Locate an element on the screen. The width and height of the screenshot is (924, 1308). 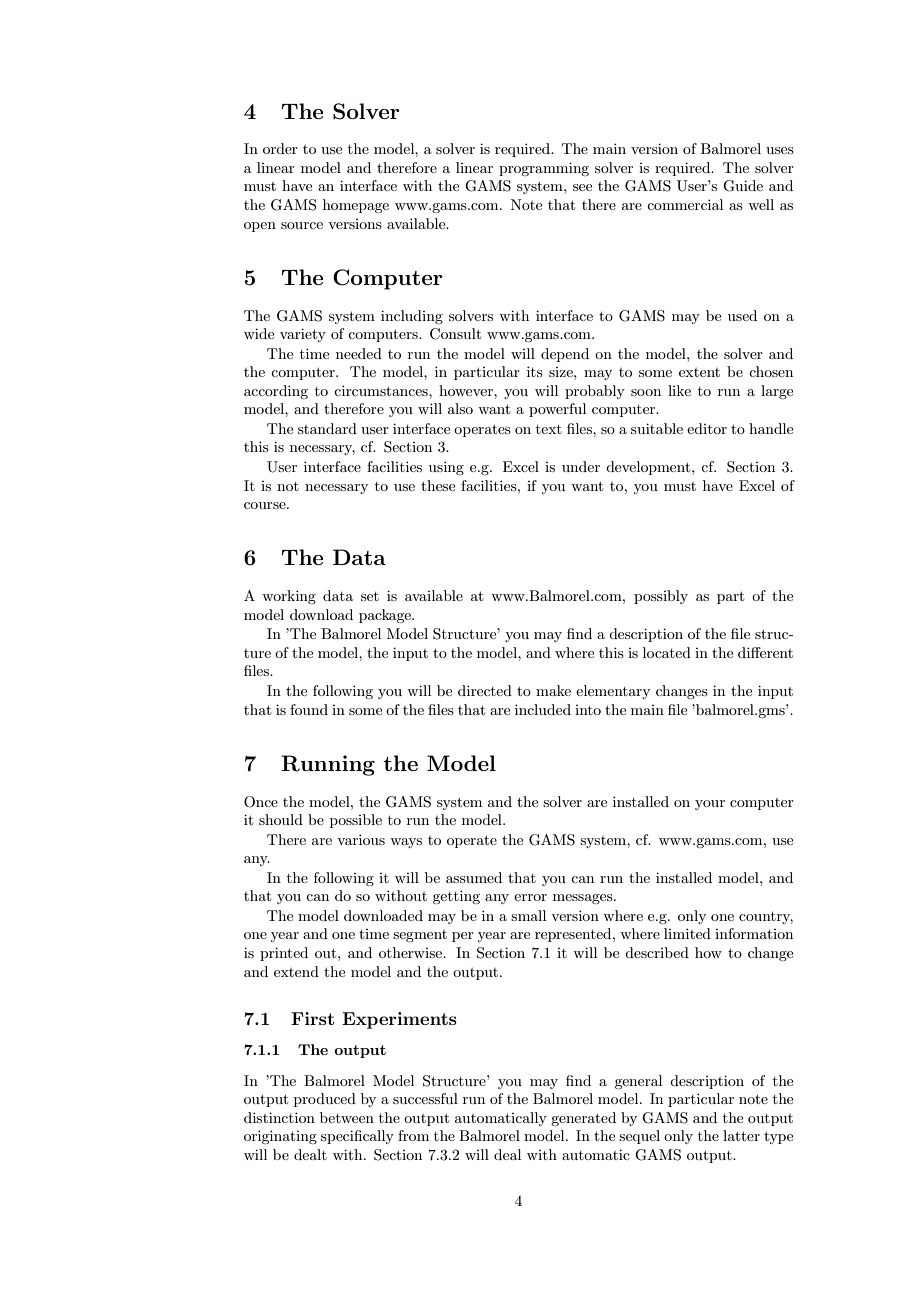
programming is located at coordinates (544, 169).
